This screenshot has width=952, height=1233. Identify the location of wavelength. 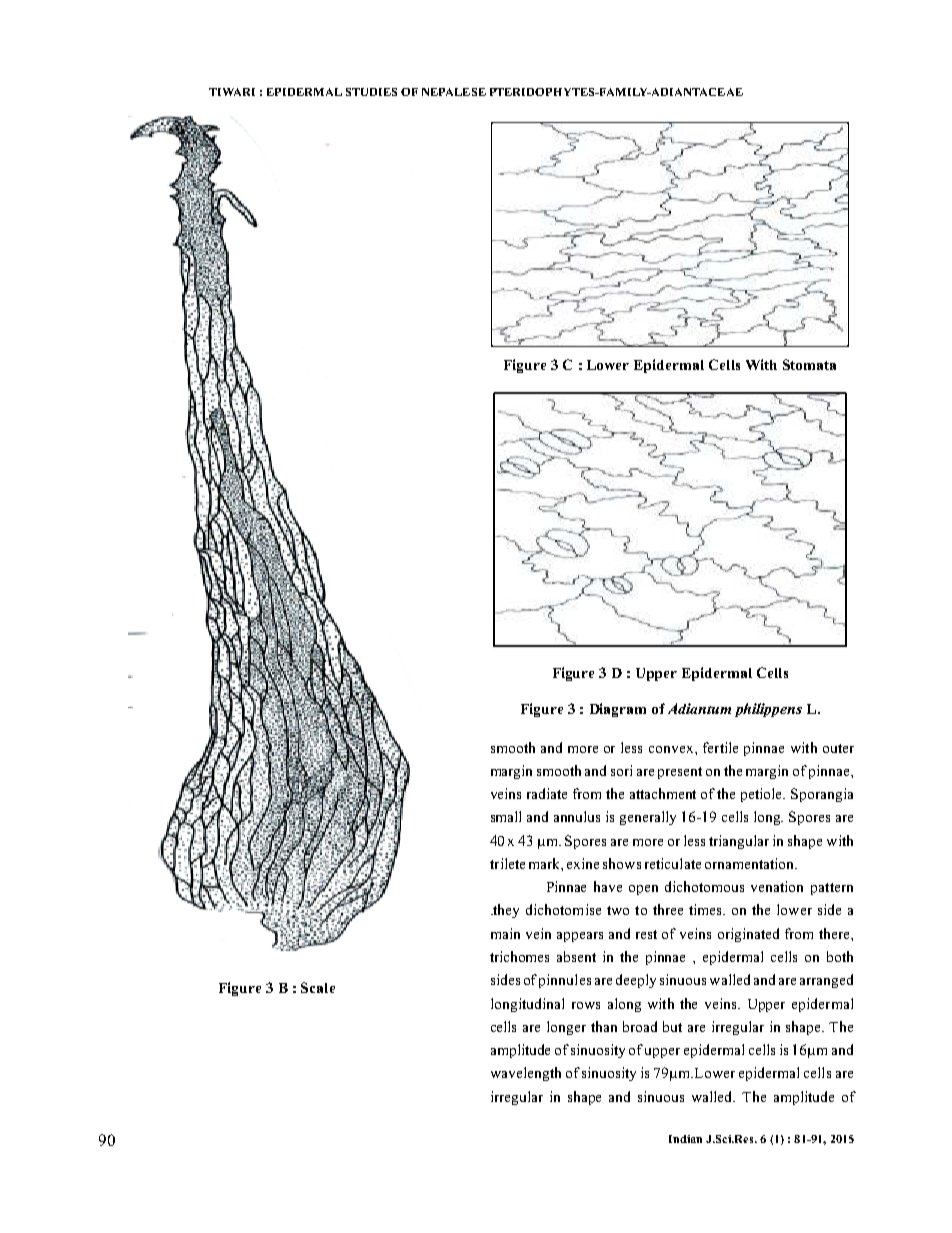
(526, 1074).
